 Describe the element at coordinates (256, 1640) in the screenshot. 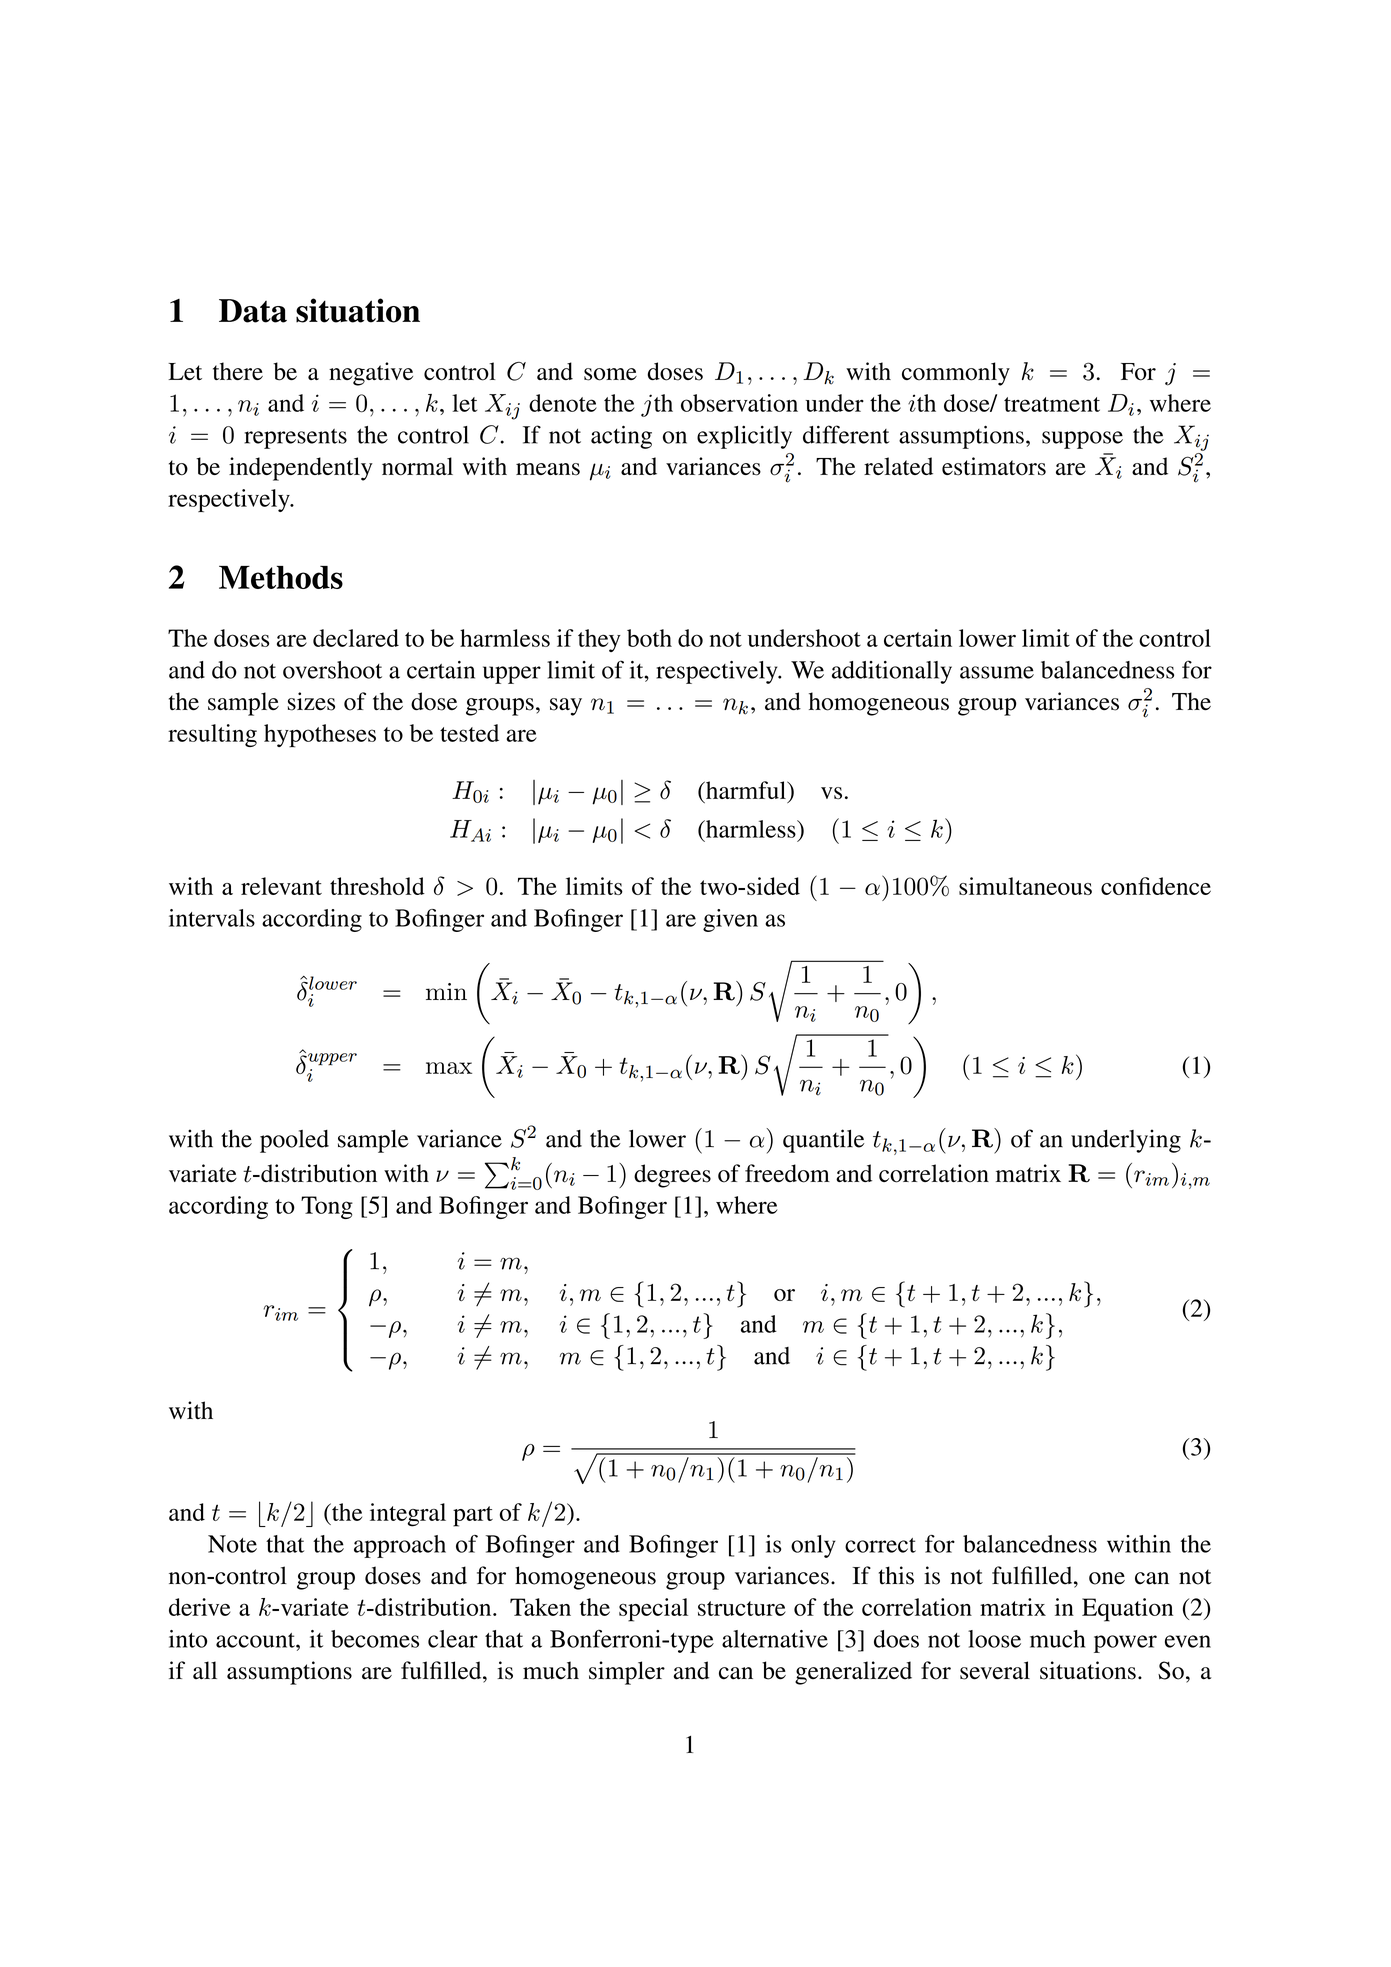

I see `account` at that location.
